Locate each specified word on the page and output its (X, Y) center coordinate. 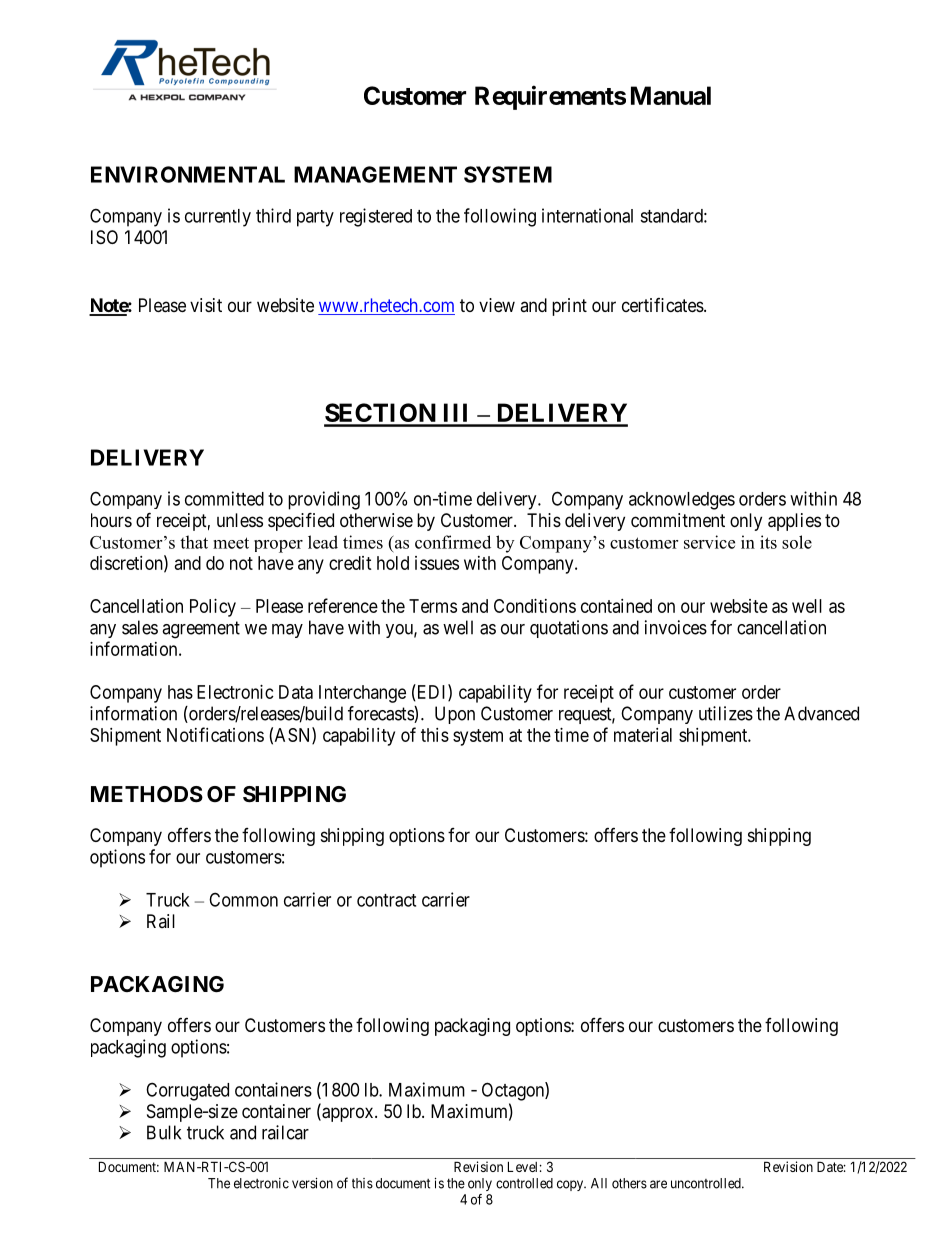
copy (571, 1185)
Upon (455, 715)
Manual (671, 95)
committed (224, 498)
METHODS (147, 794)
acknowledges (682, 501)
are (658, 1184)
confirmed (453, 542)
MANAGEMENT (375, 174)
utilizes (726, 713)
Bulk (164, 1132)
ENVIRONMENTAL (188, 174)
